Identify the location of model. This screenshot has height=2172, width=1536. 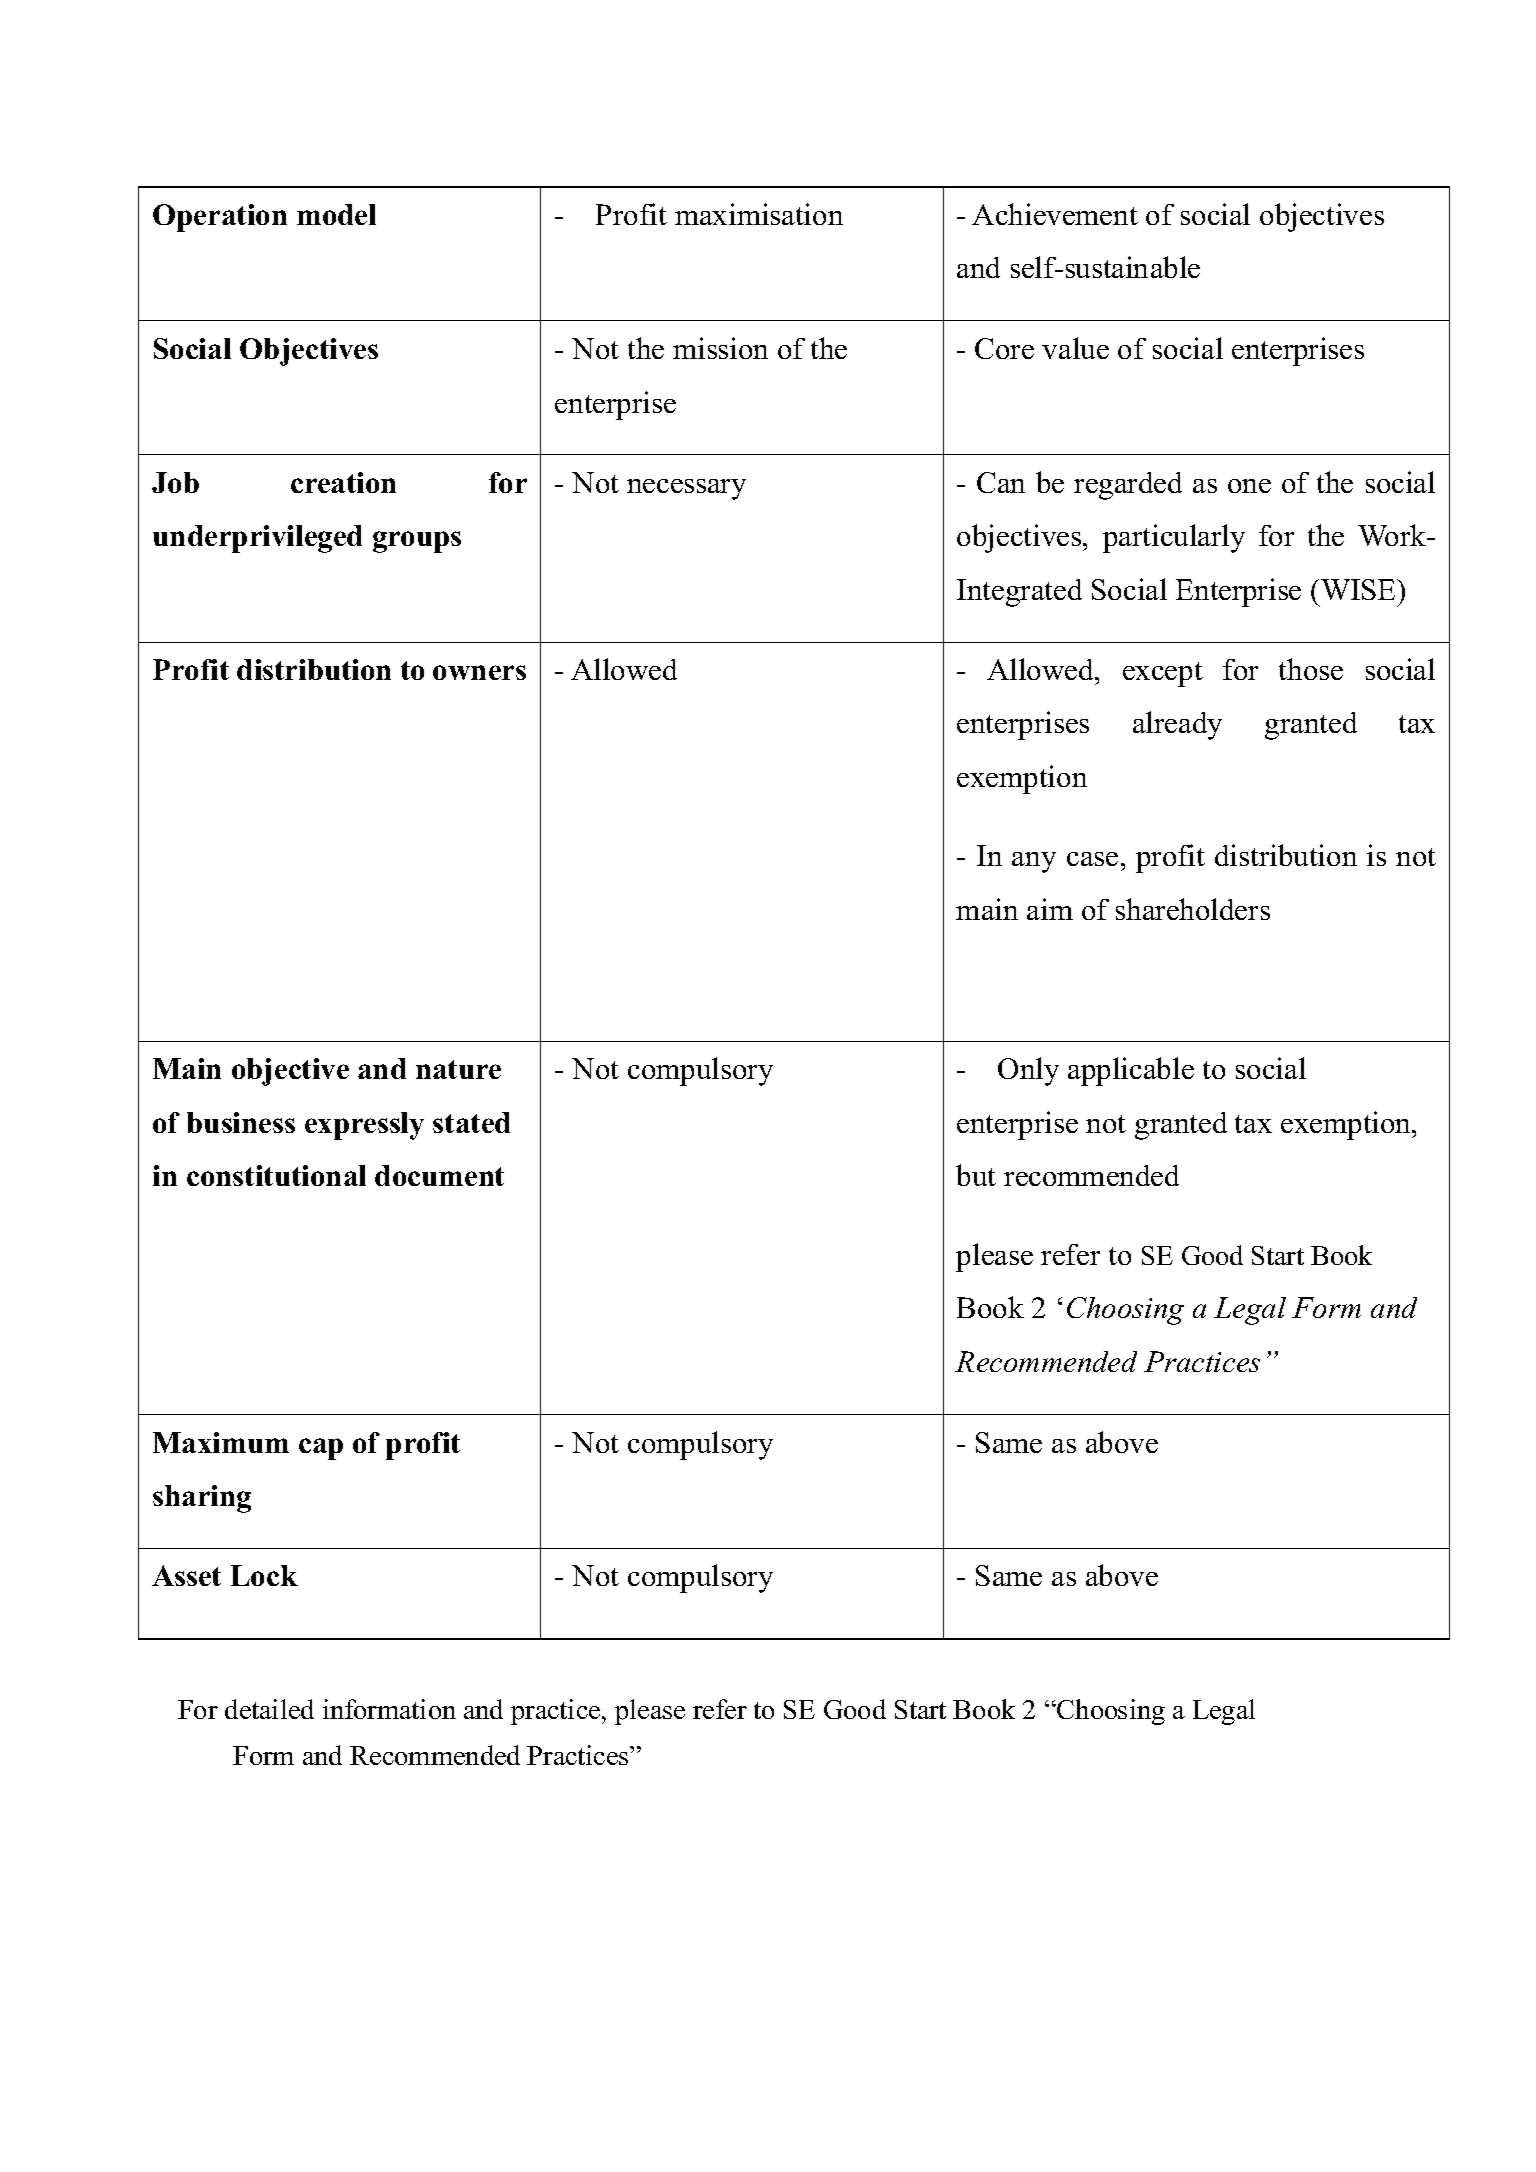
(336, 214).
